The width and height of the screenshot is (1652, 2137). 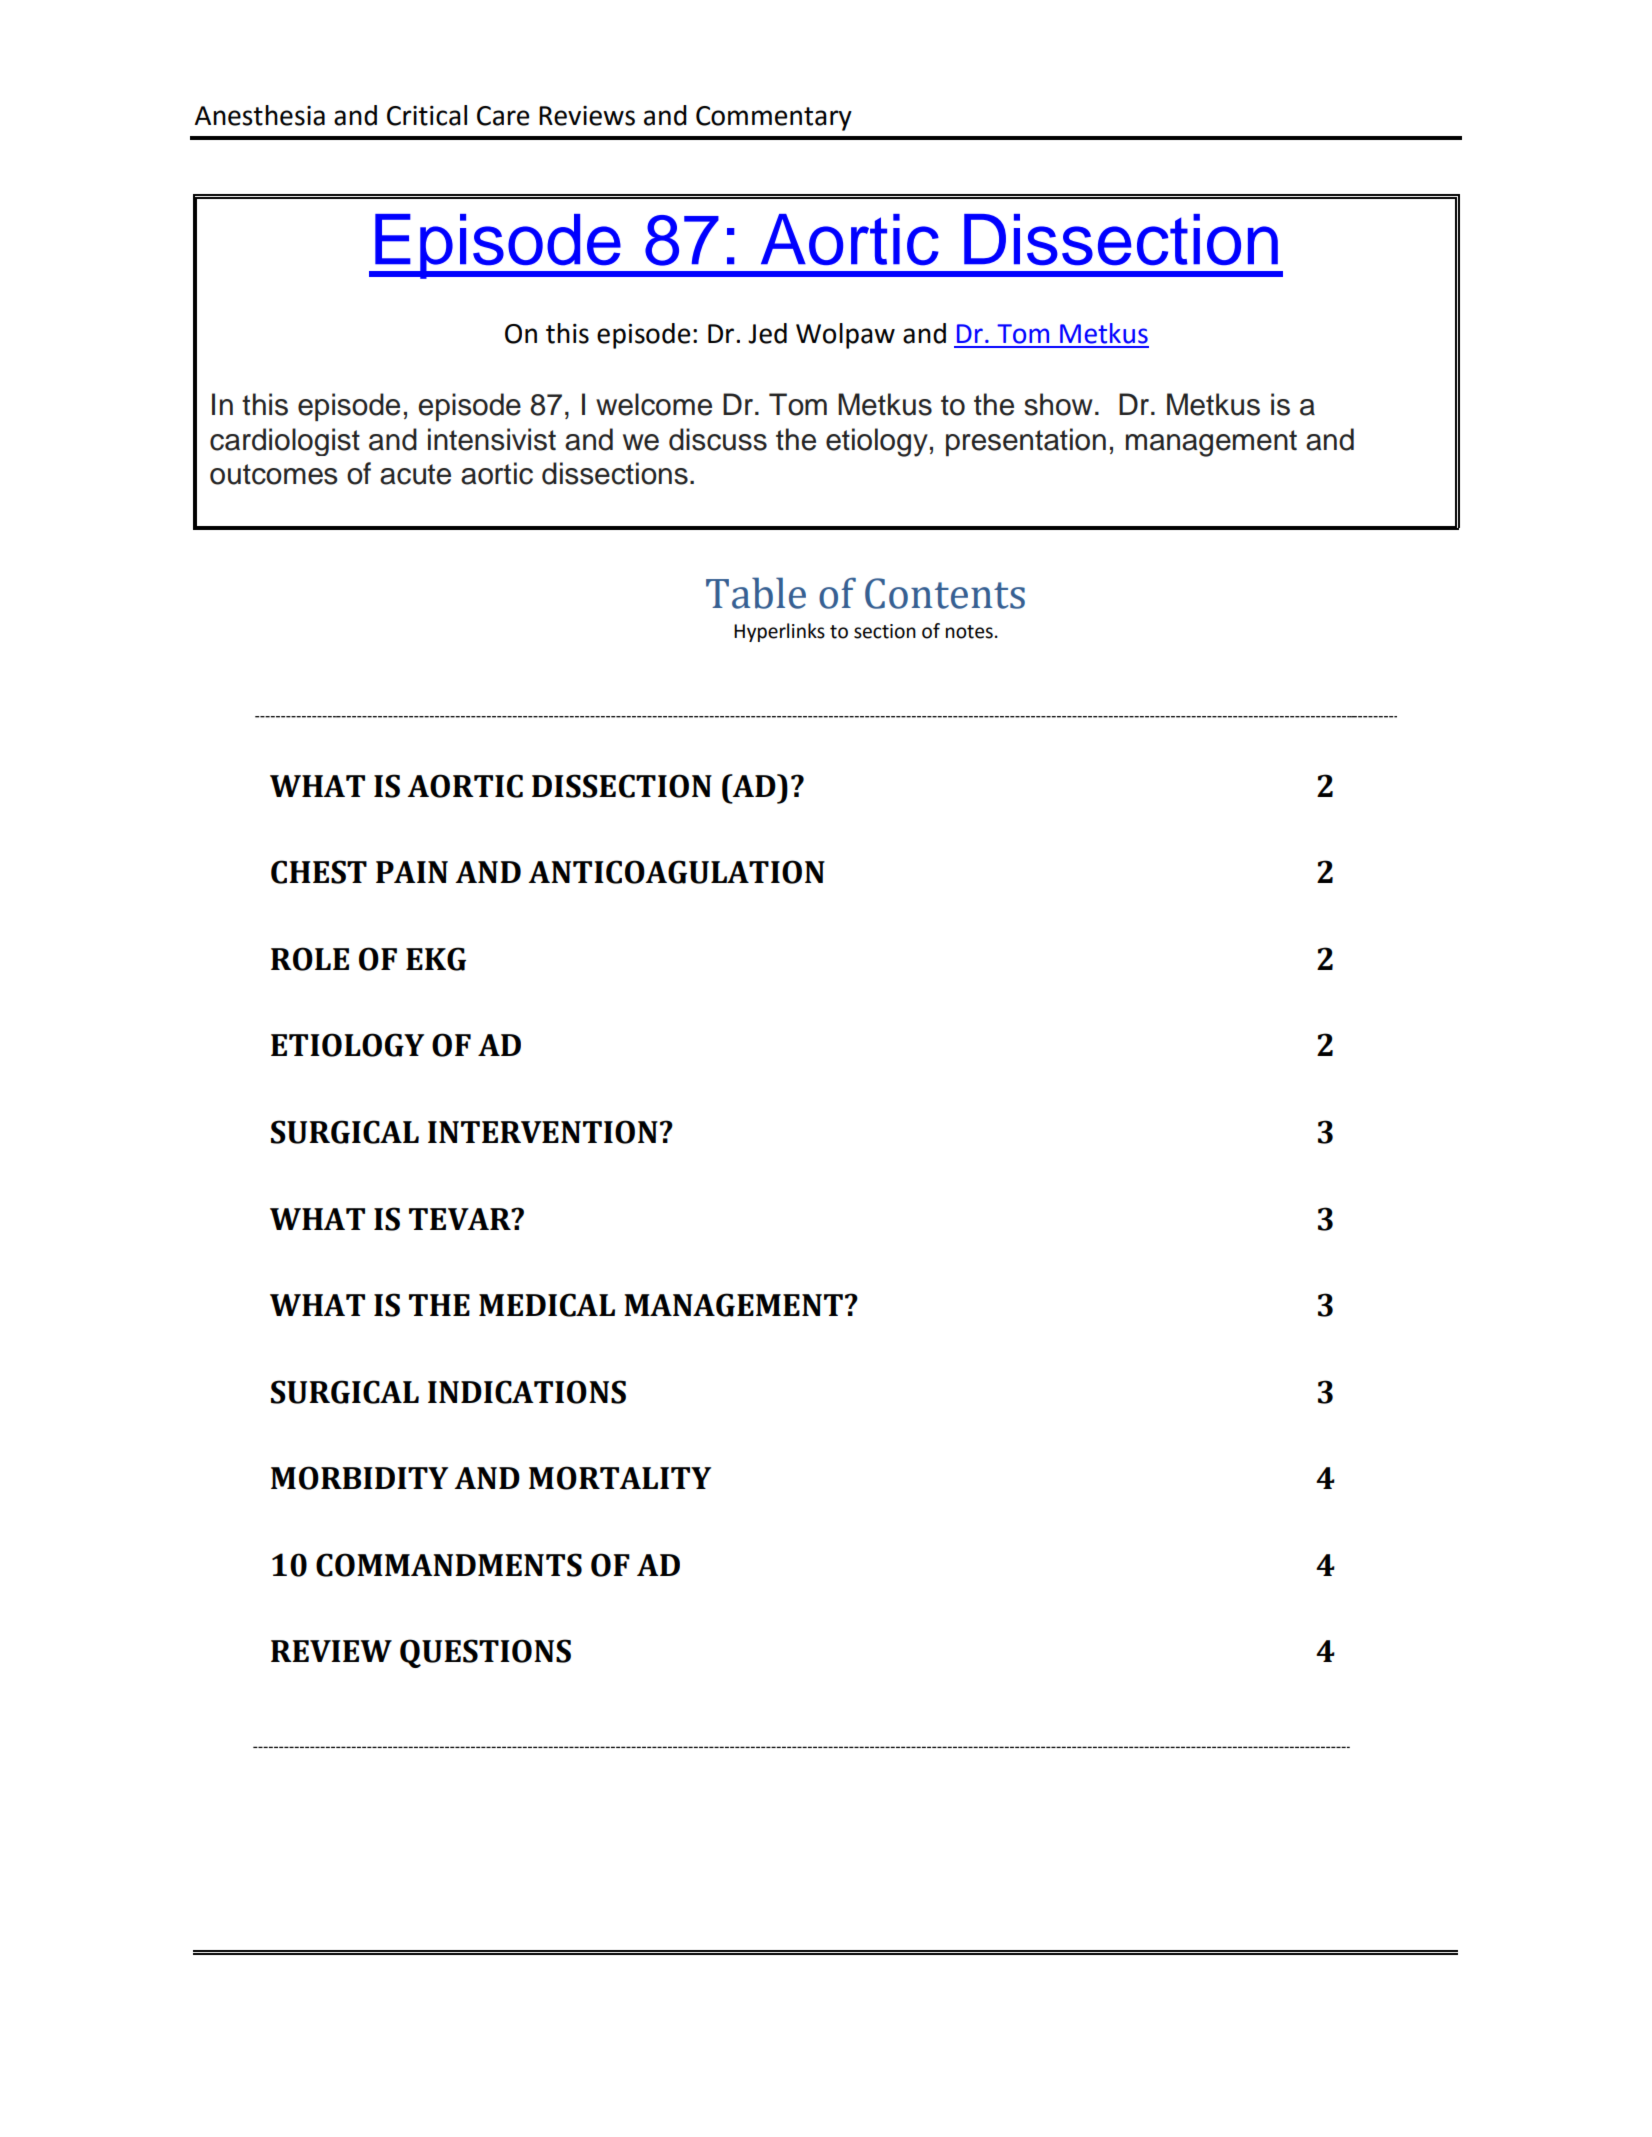 What do you see at coordinates (427, 115) in the screenshot?
I see `Critical` at bounding box center [427, 115].
